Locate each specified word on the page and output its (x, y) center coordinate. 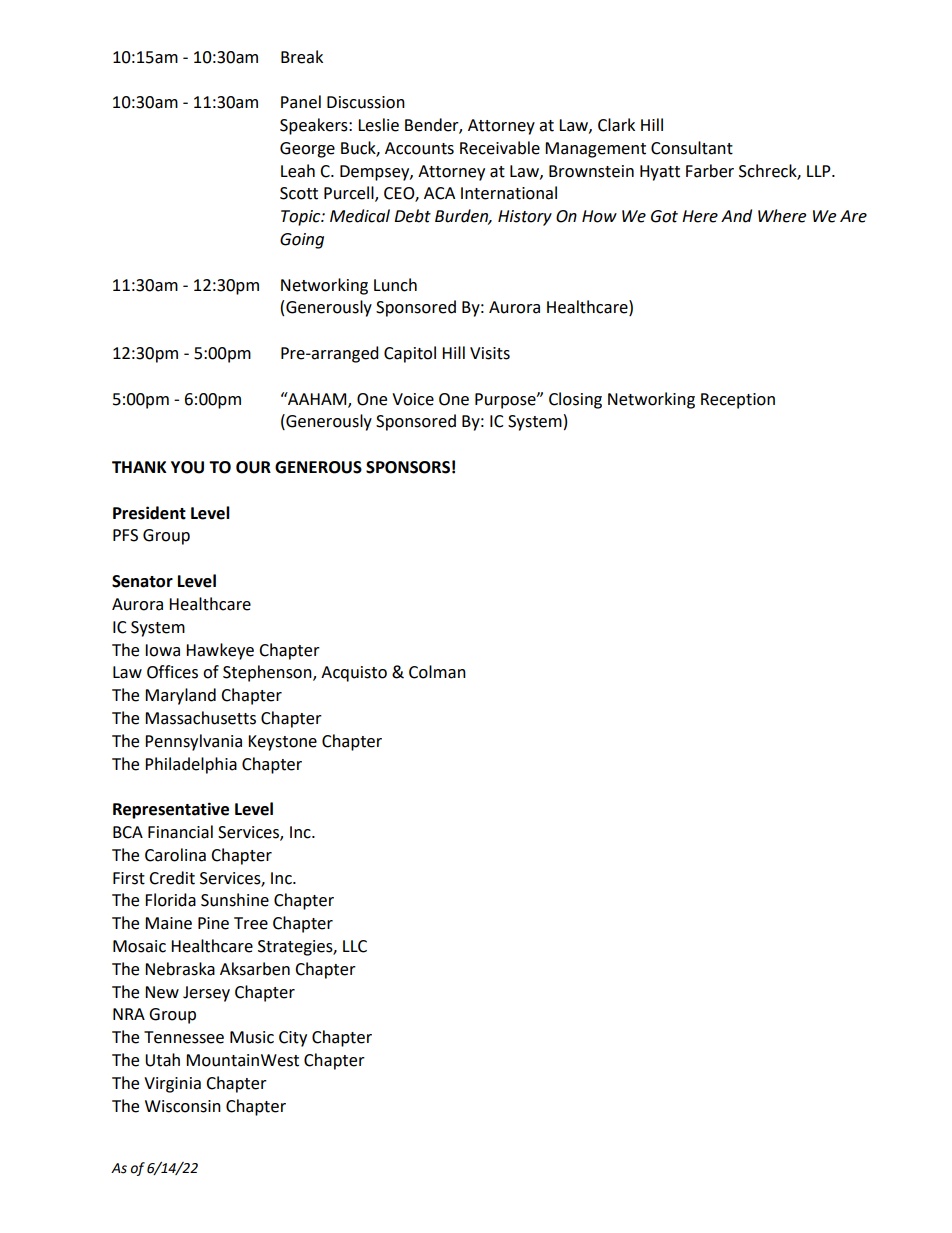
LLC (355, 946)
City (293, 1039)
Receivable (500, 148)
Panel (301, 102)
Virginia (172, 1085)
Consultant (692, 148)
